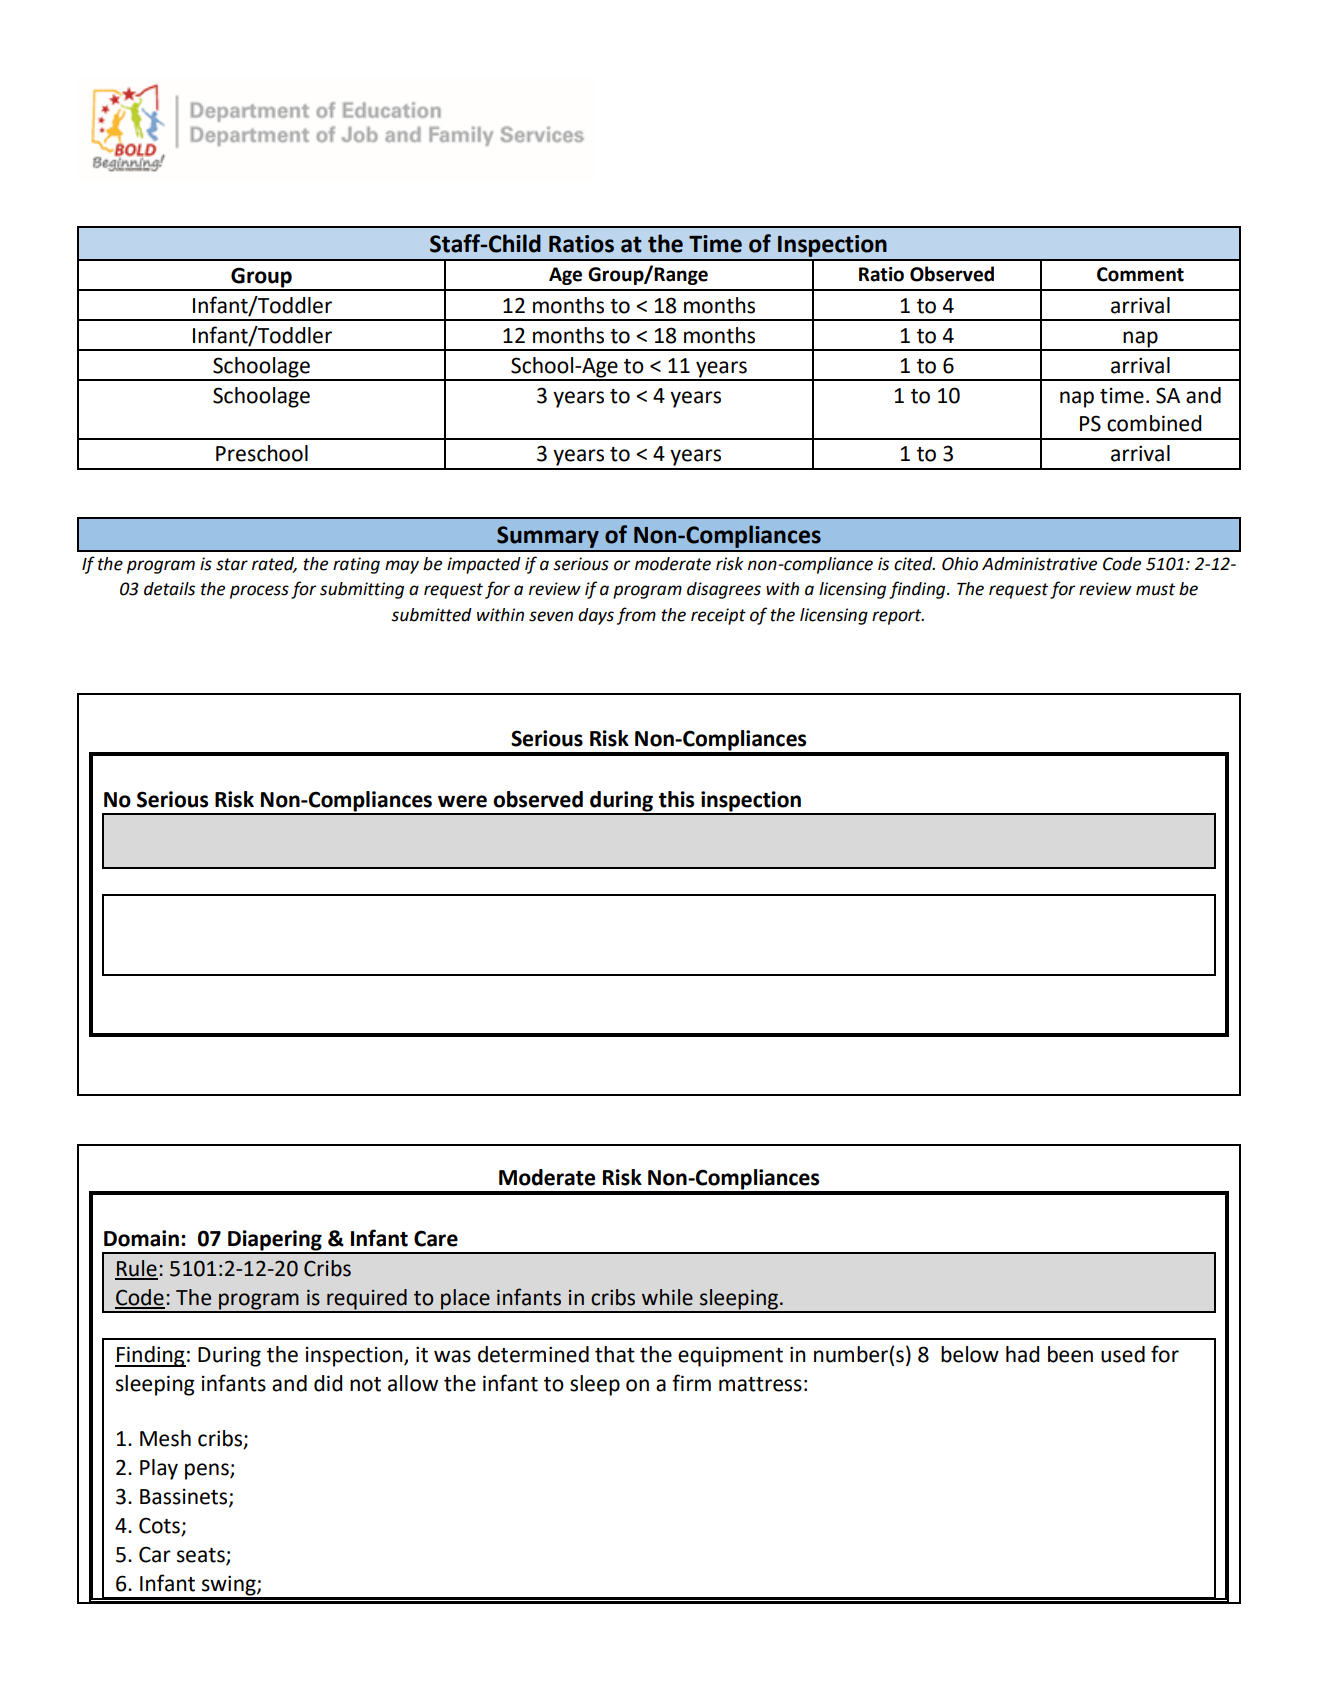 This screenshot has width=1318, height=1706. What do you see at coordinates (484, 565) in the screenshot?
I see `impacted` at bounding box center [484, 565].
